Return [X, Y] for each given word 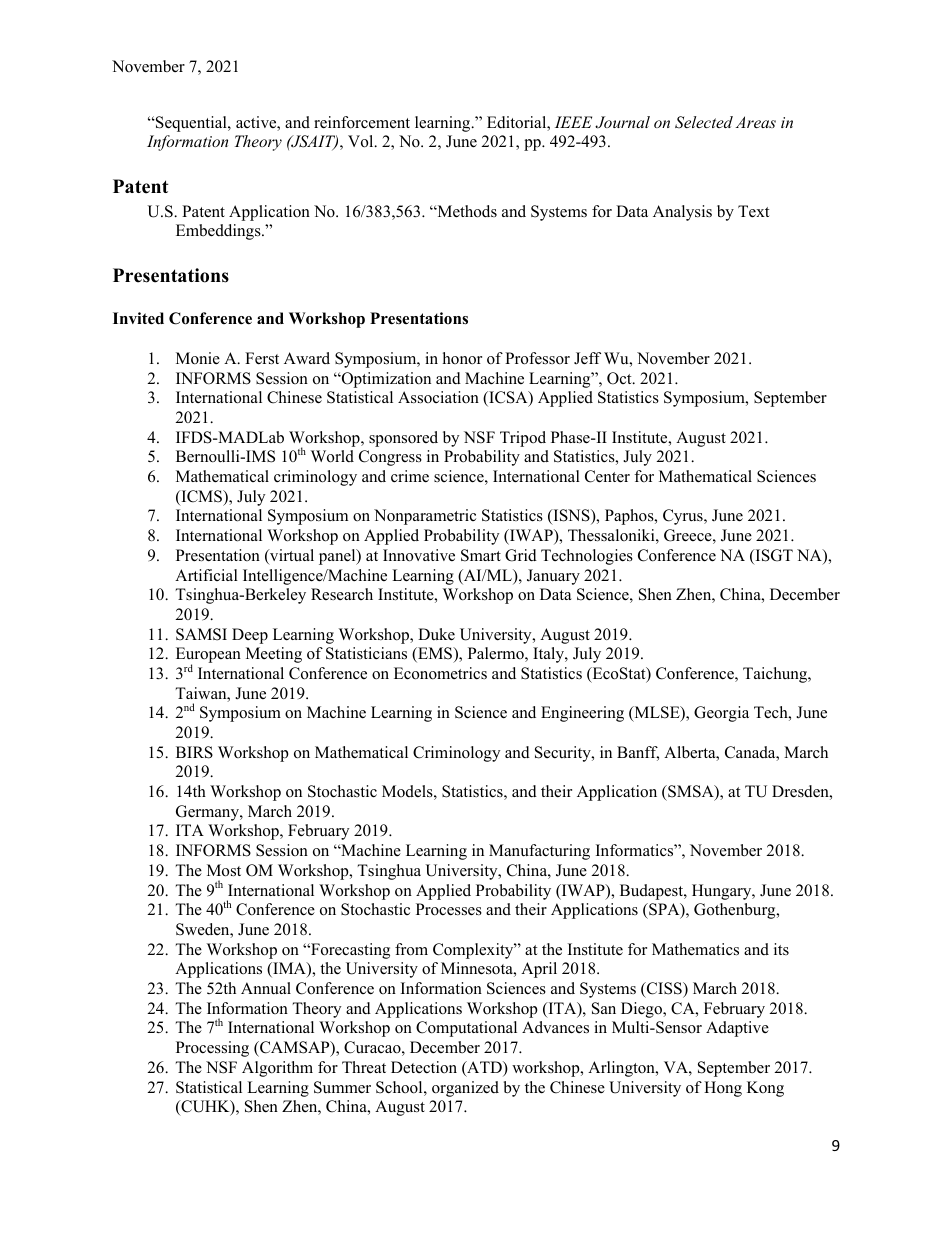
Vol [362, 141]
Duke [436, 634]
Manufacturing [539, 852]
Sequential [191, 124]
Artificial [206, 575]
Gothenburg [736, 911]
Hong [723, 1089]
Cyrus [684, 517]
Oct [620, 378]
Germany [208, 813]
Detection [424, 1067]
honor [462, 358]
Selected [704, 122]
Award [307, 358]
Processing [212, 1049]
